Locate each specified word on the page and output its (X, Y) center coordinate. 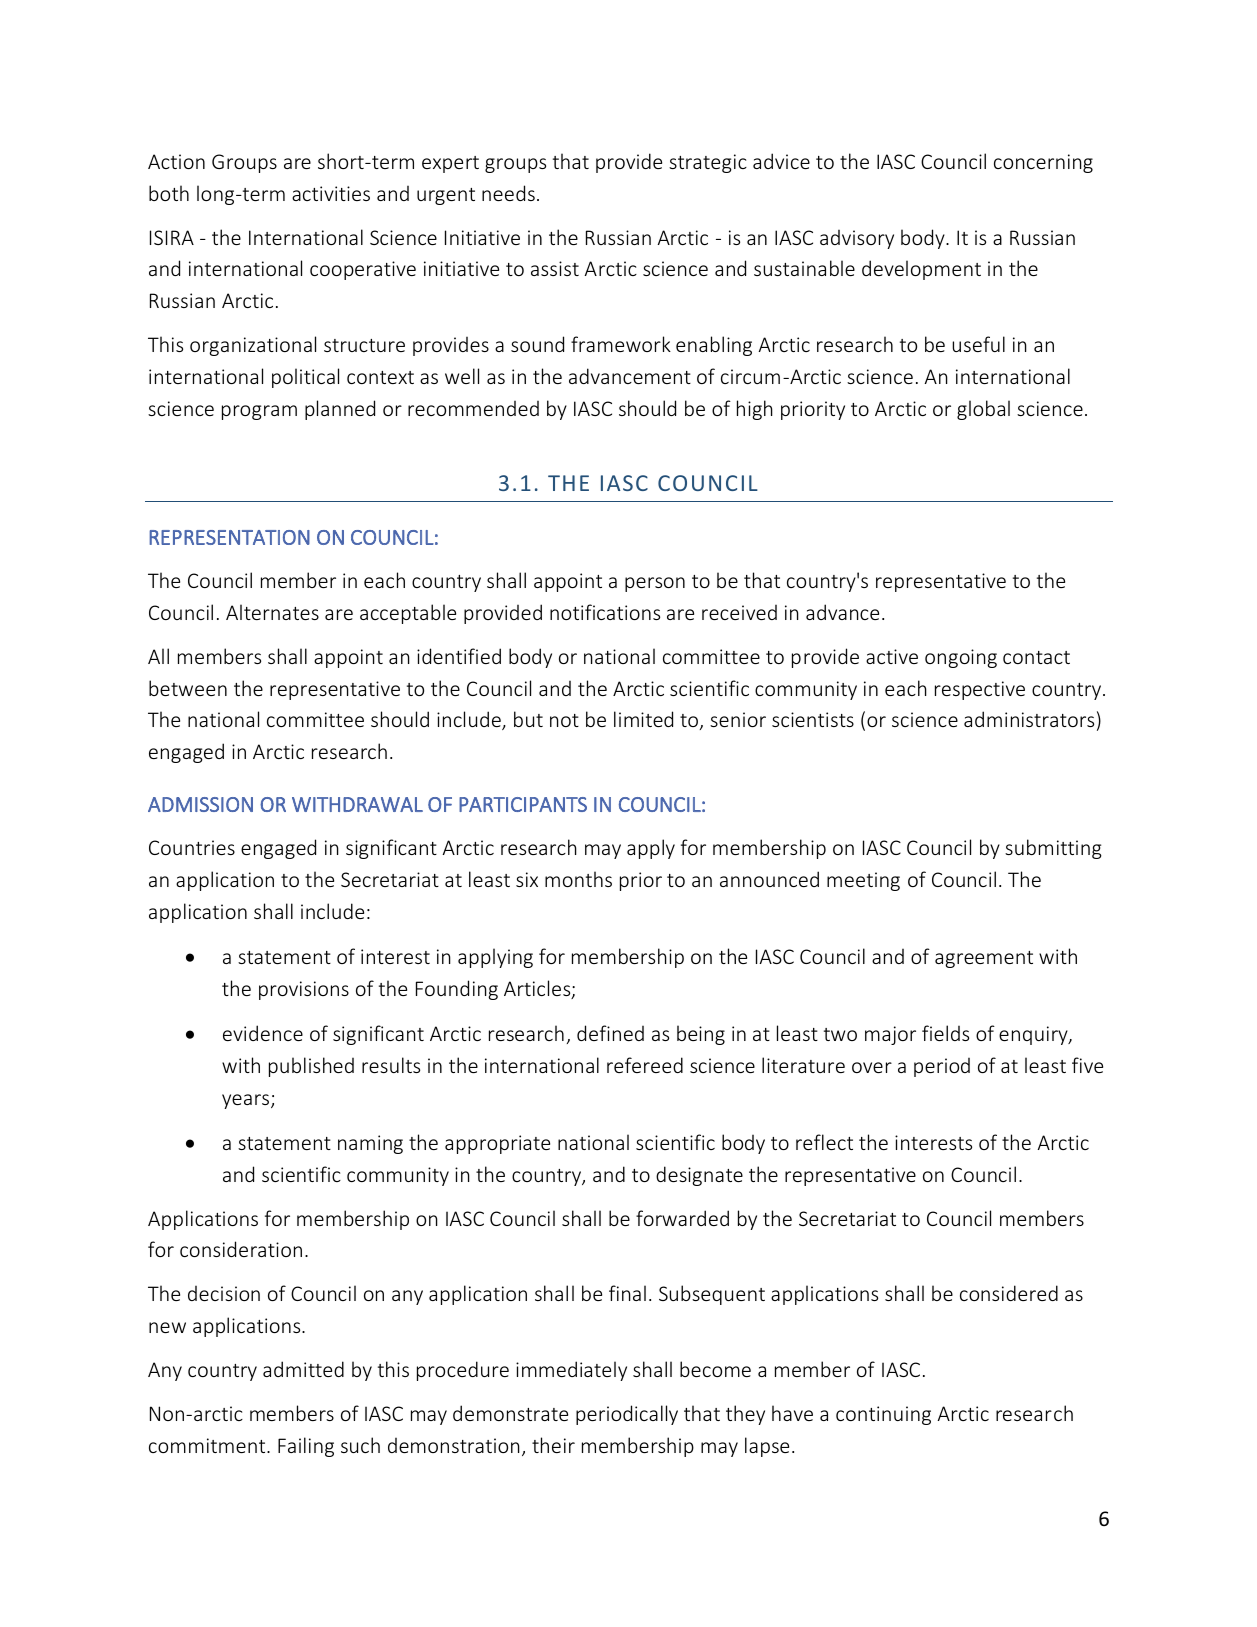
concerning (1043, 163)
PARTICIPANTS (523, 804)
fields (945, 1033)
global (983, 410)
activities (331, 193)
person (655, 584)
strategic (708, 163)
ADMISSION (200, 804)
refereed (645, 1065)
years (247, 1101)
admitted (303, 1369)
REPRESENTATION (229, 537)
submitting (1053, 849)
